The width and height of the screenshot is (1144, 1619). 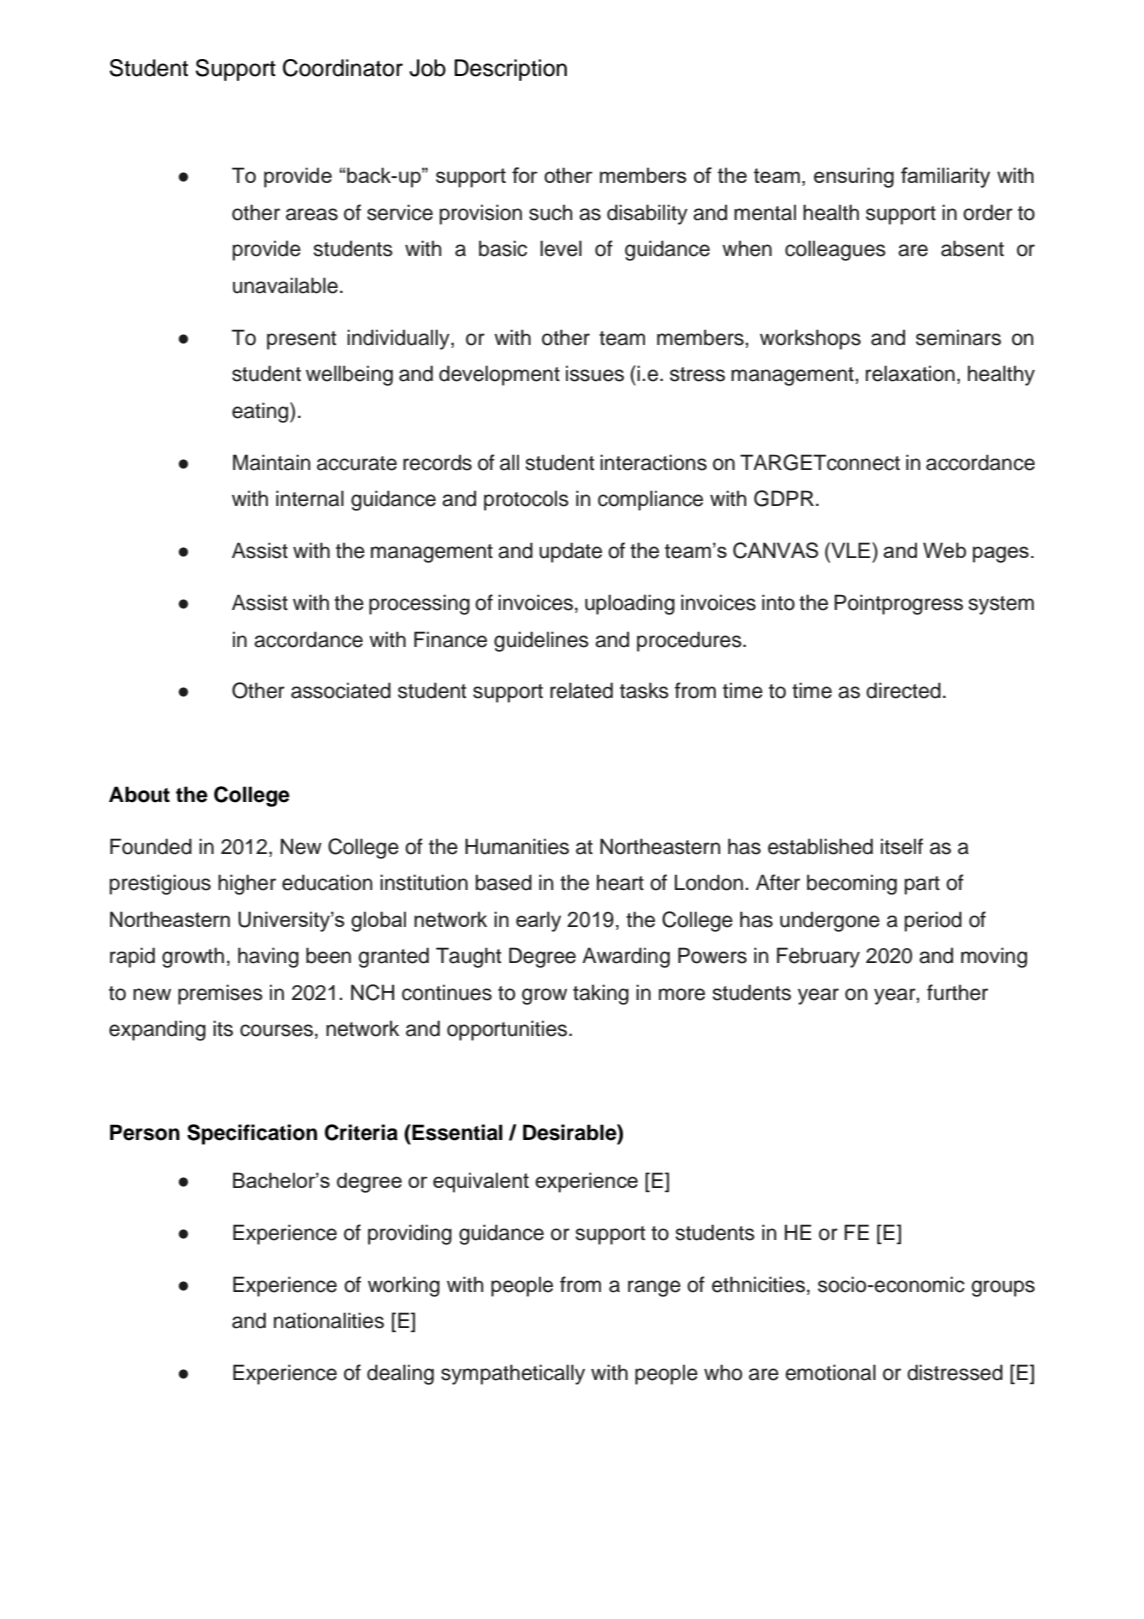 I want to click on sympathetically, so click(x=513, y=1374).
